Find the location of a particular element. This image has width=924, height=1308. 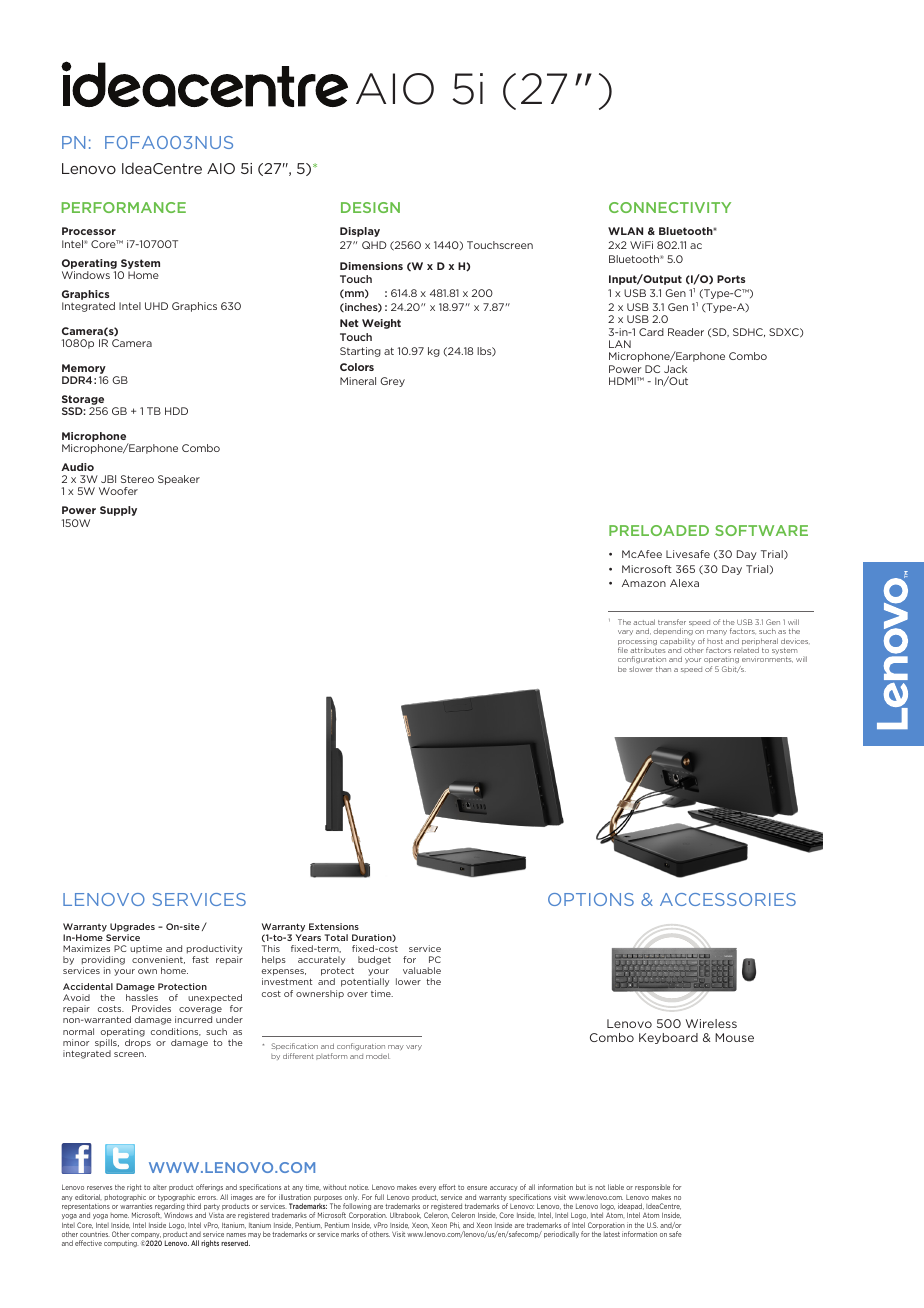

Grey is located at coordinates (392, 382).
